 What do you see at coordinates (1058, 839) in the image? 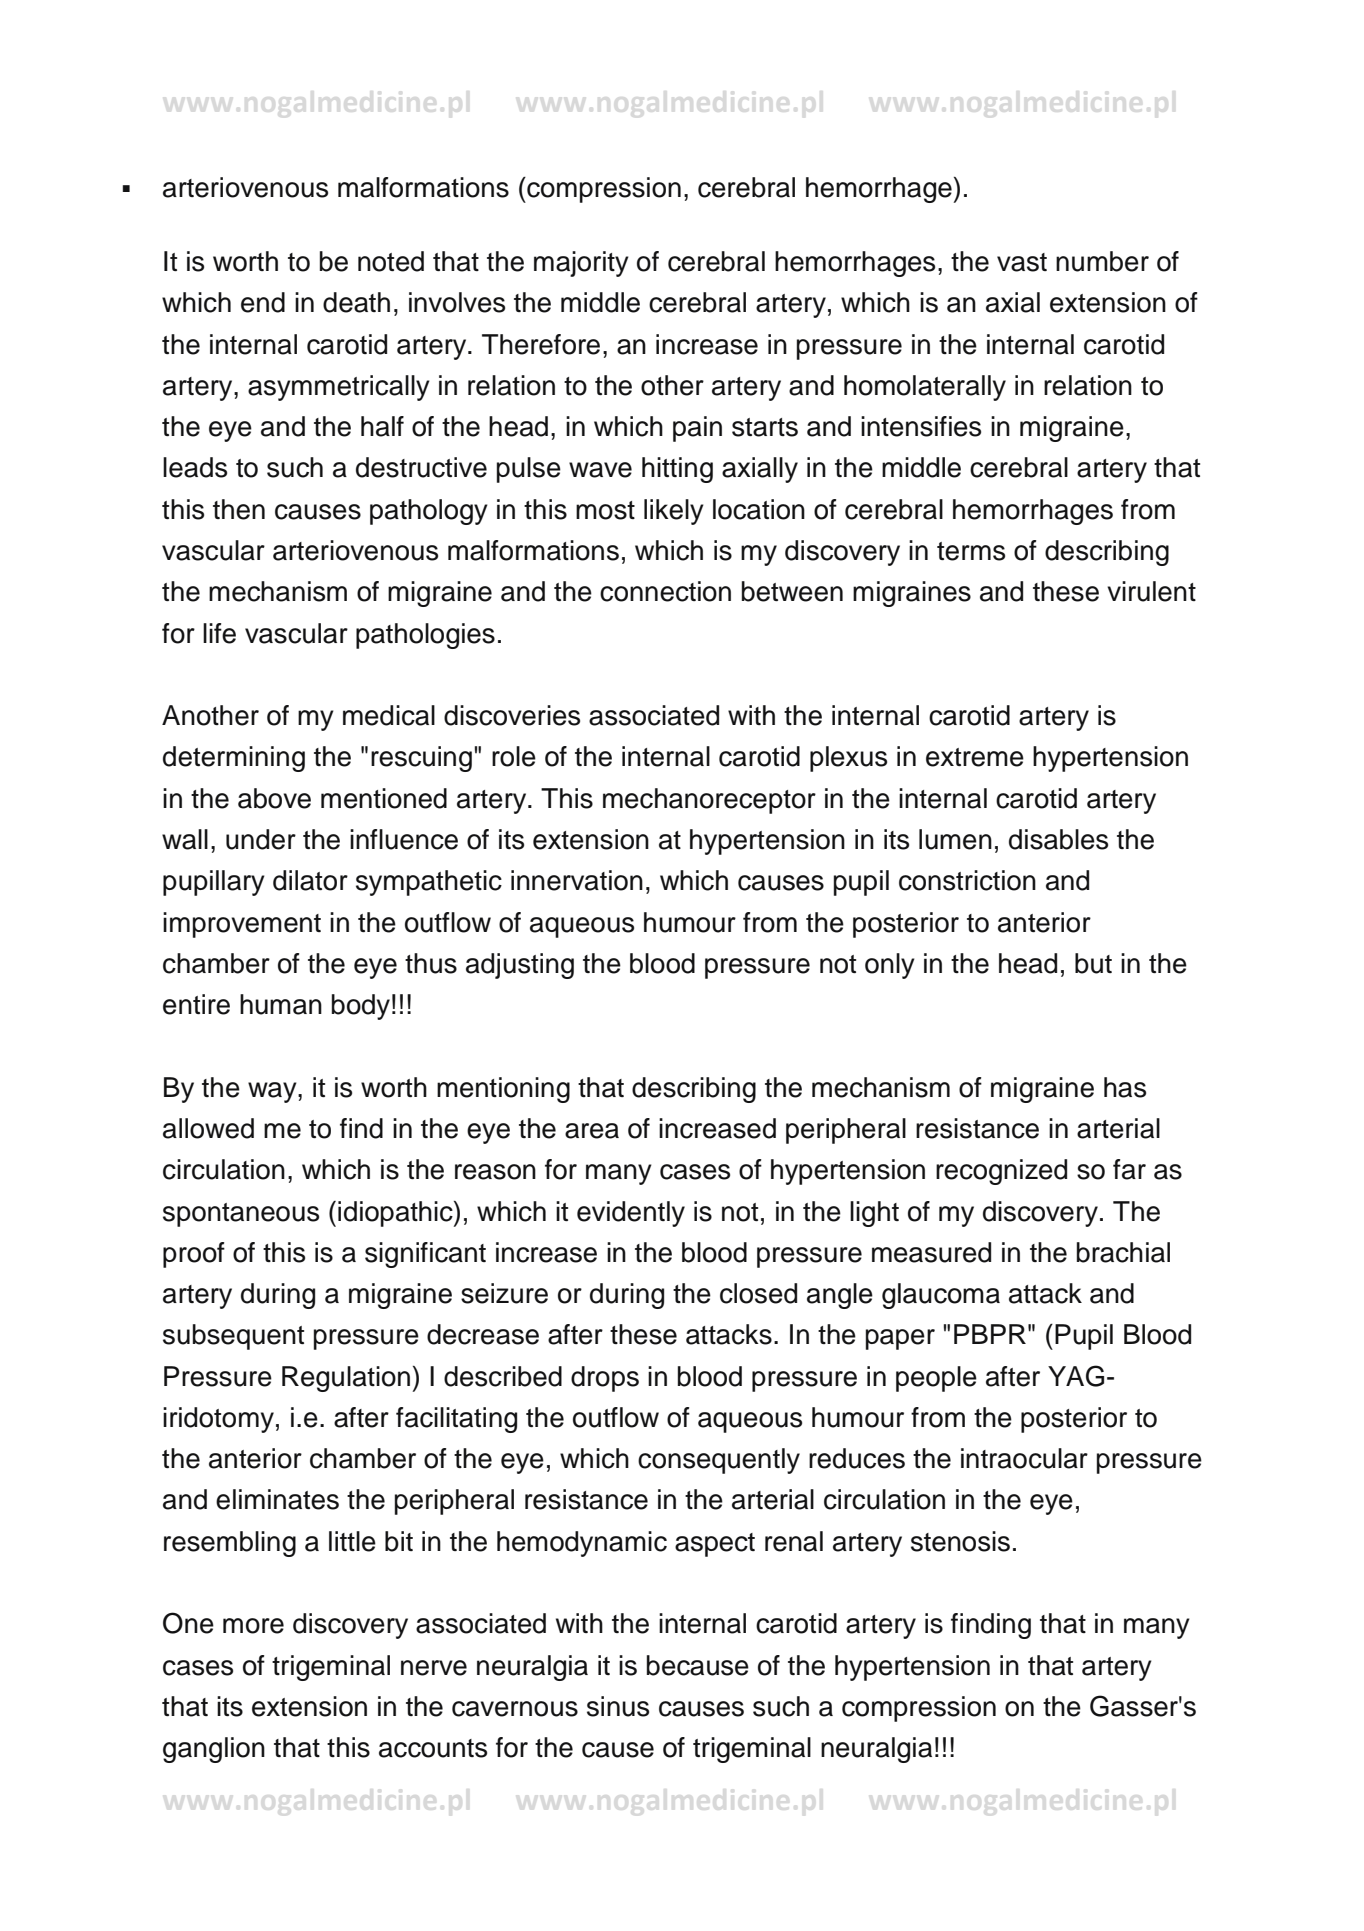
I see `disables` at bounding box center [1058, 839].
